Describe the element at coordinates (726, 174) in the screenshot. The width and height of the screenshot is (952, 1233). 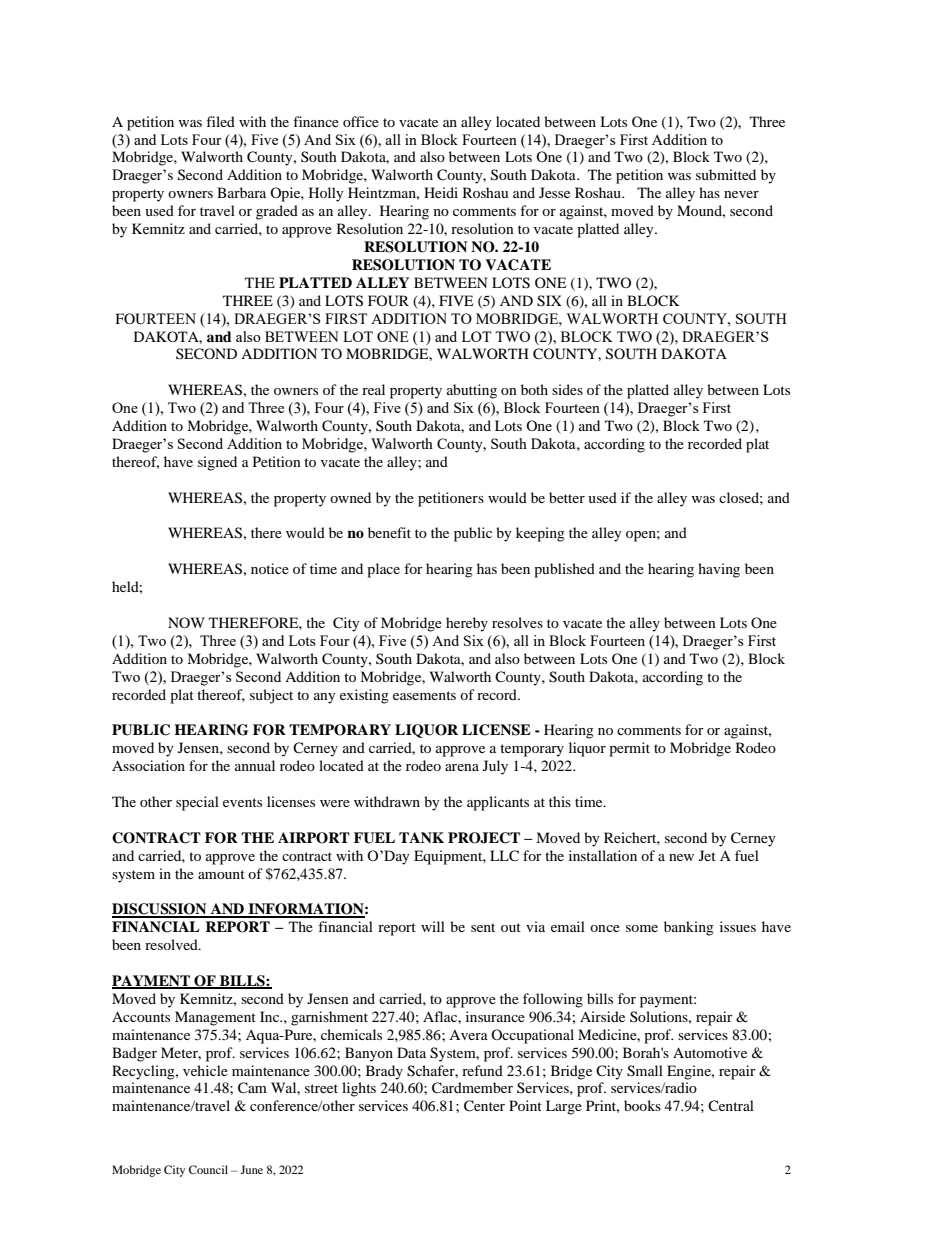
I see `submitted` at that location.
